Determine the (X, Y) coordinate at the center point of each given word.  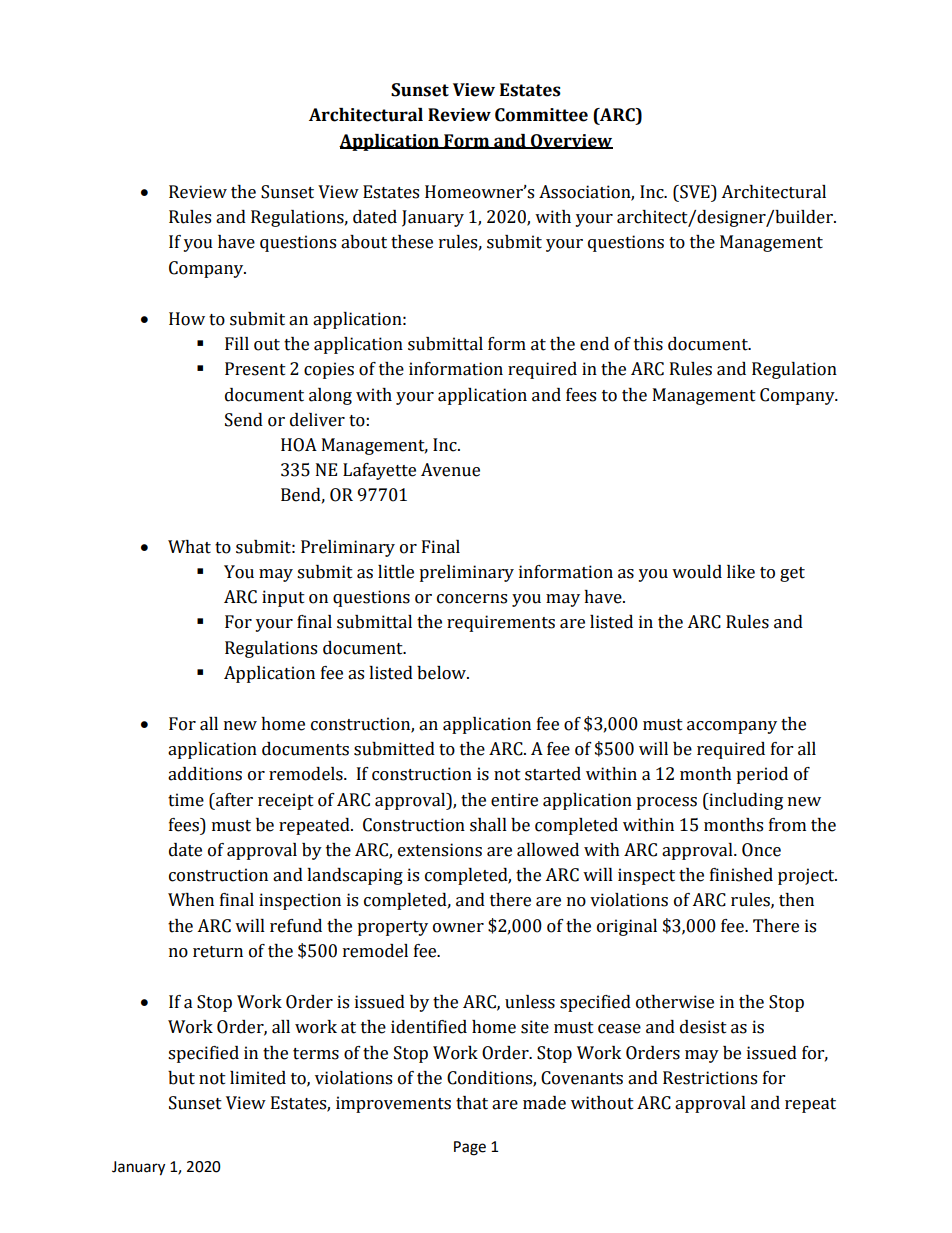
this (648, 344)
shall (488, 825)
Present (255, 369)
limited (258, 1078)
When (191, 900)
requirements (501, 623)
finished (741, 875)
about (364, 242)
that (472, 1103)
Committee (541, 115)
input (283, 598)
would (697, 572)
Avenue (450, 470)
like (741, 572)
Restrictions (710, 1078)
